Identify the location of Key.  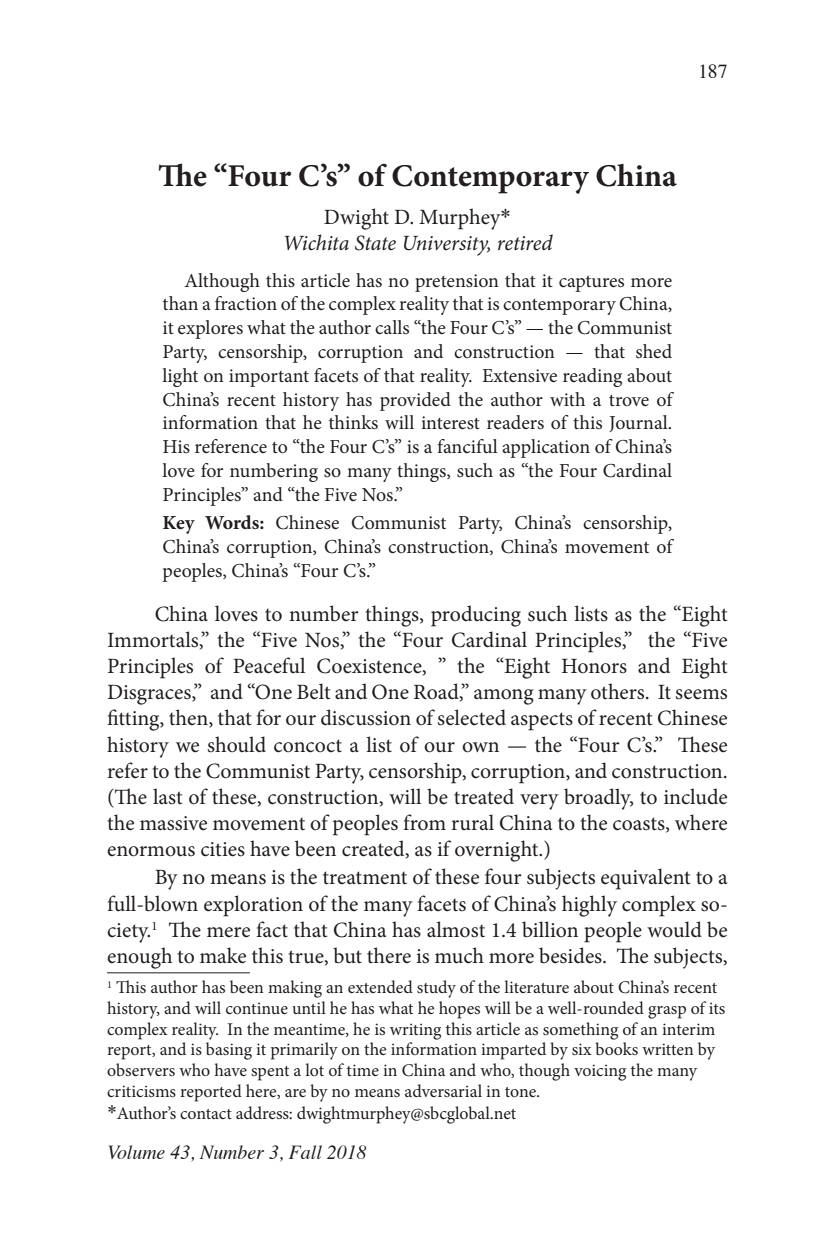
(179, 525).
